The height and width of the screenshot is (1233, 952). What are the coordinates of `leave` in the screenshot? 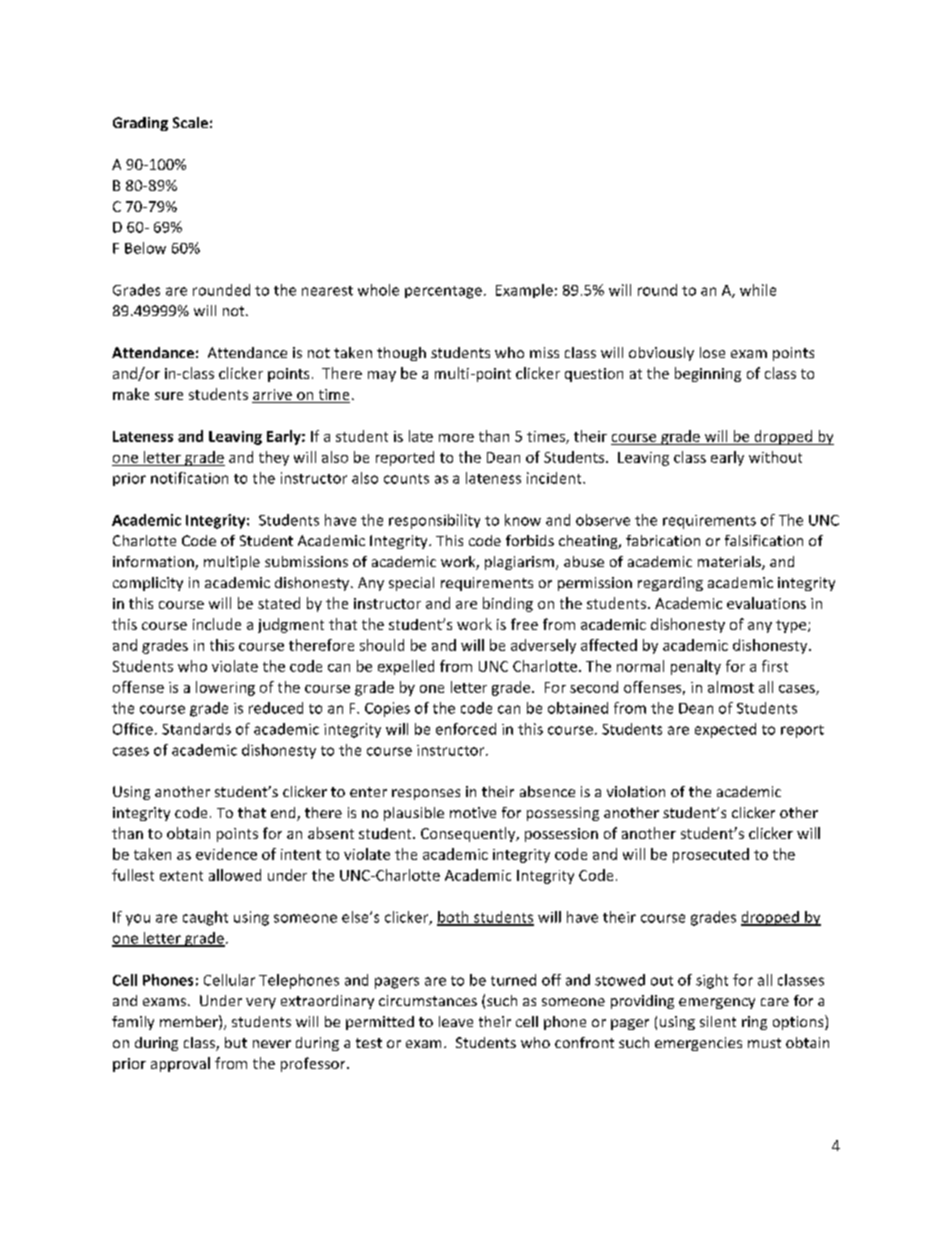 It's located at (456, 1021).
